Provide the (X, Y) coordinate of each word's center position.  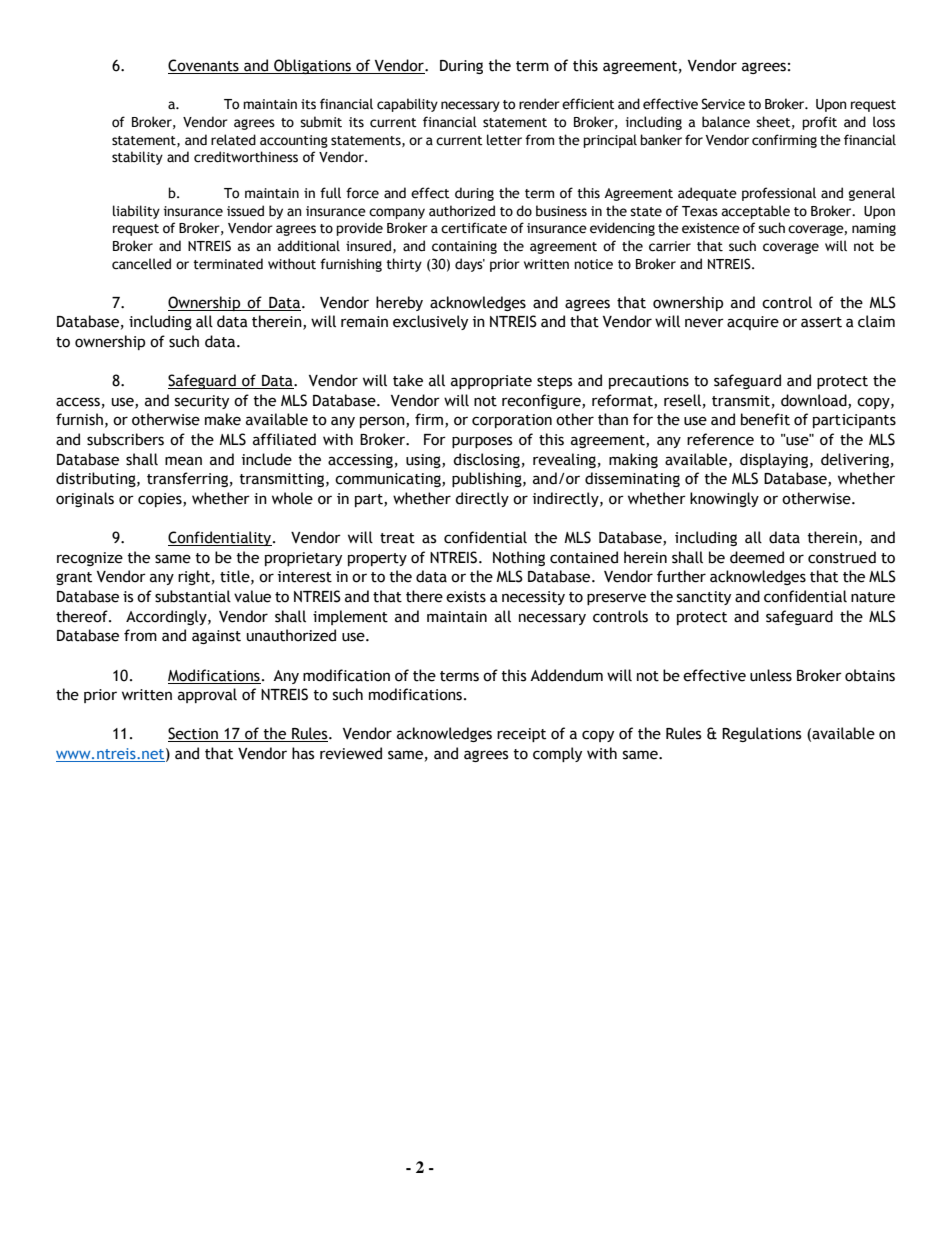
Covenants (204, 66)
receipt (521, 735)
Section (194, 734)
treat (397, 538)
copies (161, 500)
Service (723, 104)
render (539, 104)
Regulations (761, 734)
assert (821, 322)
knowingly (724, 499)
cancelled (141, 264)
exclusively (430, 322)
